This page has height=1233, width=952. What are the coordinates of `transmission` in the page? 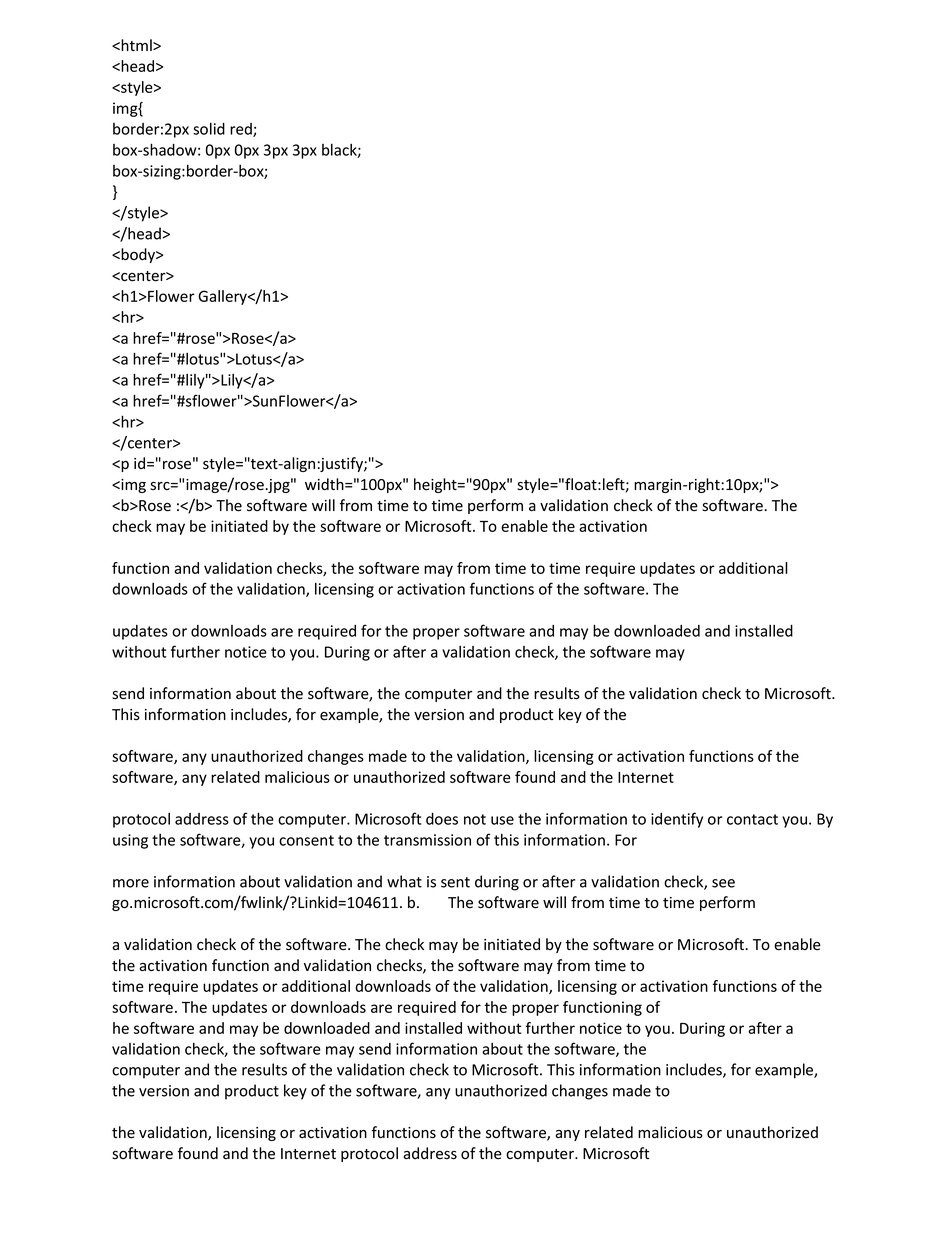 It's located at (427, 840).
